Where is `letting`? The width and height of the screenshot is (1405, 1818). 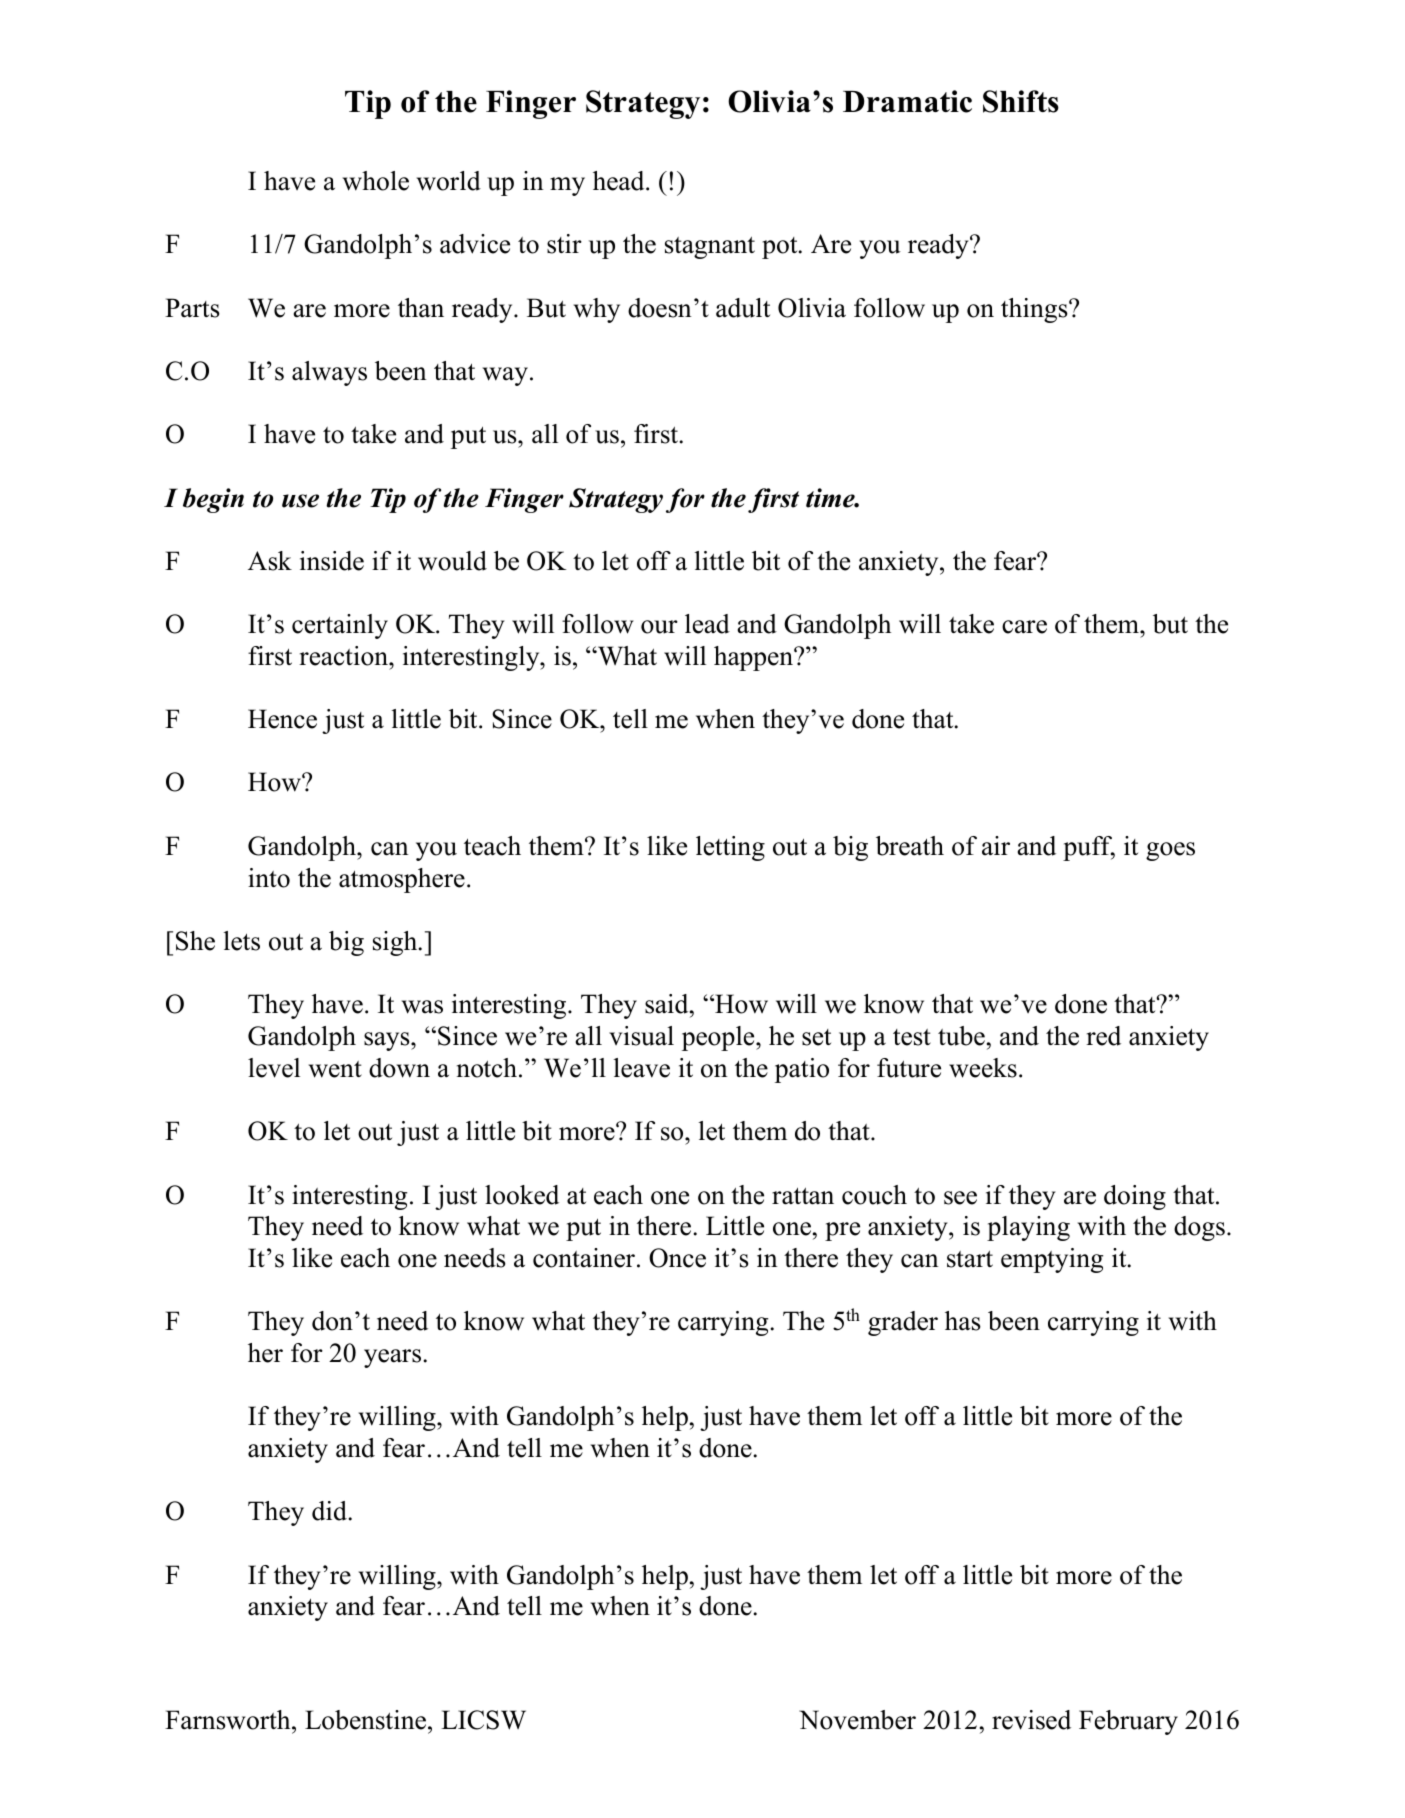 letting is located at coordinates (730, 848).
